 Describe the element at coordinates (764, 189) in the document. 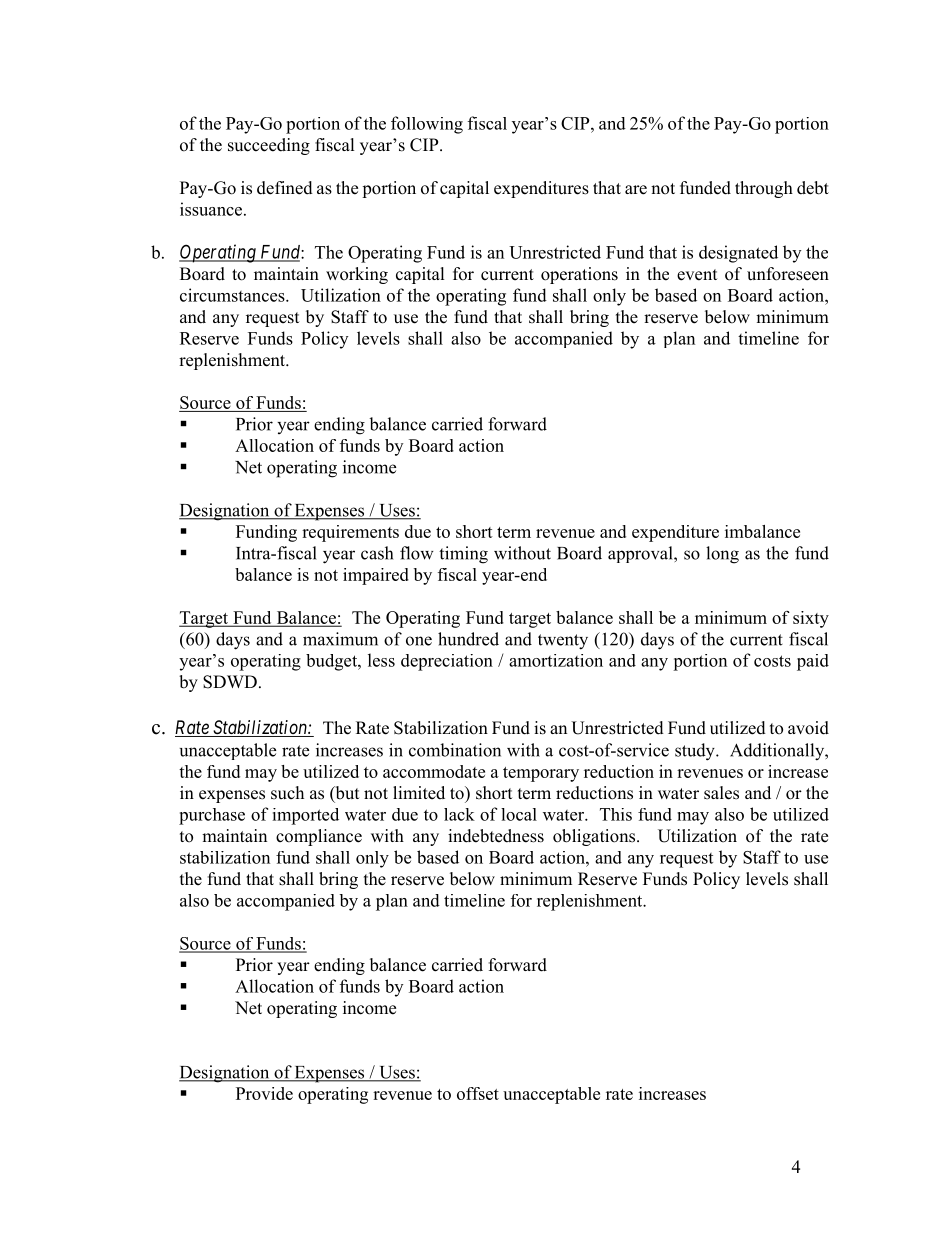

I see `through` at that location.
